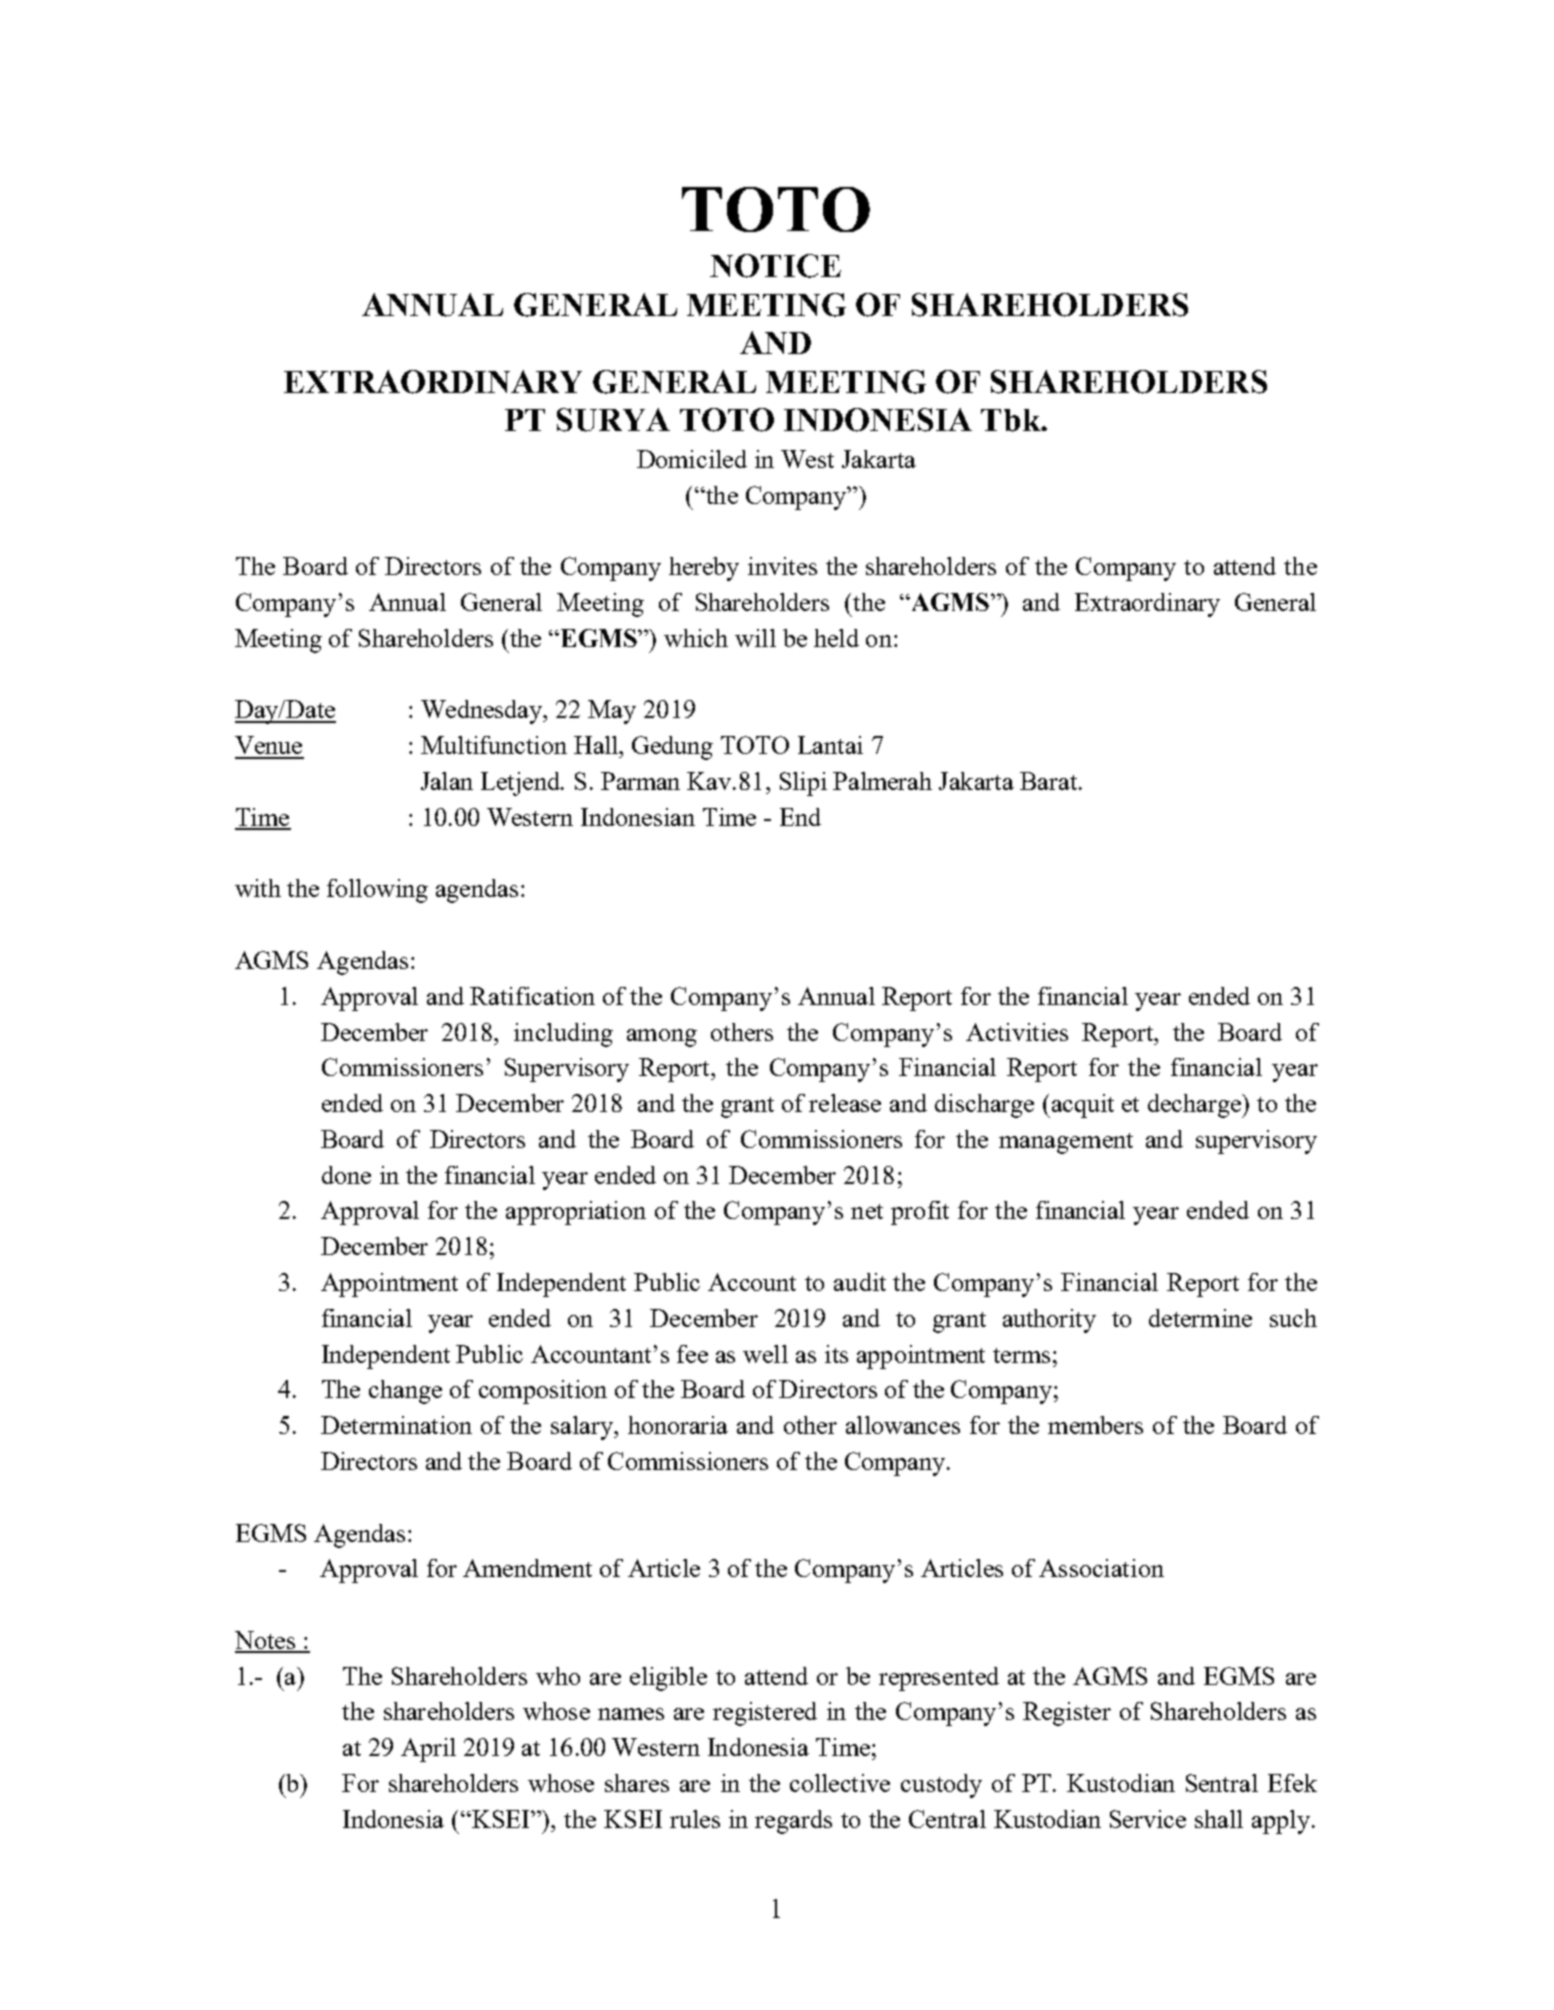 Image resolution: width=1554 pixels, height=2010 pixels. I want to click on regards, so click(793, 1822).
